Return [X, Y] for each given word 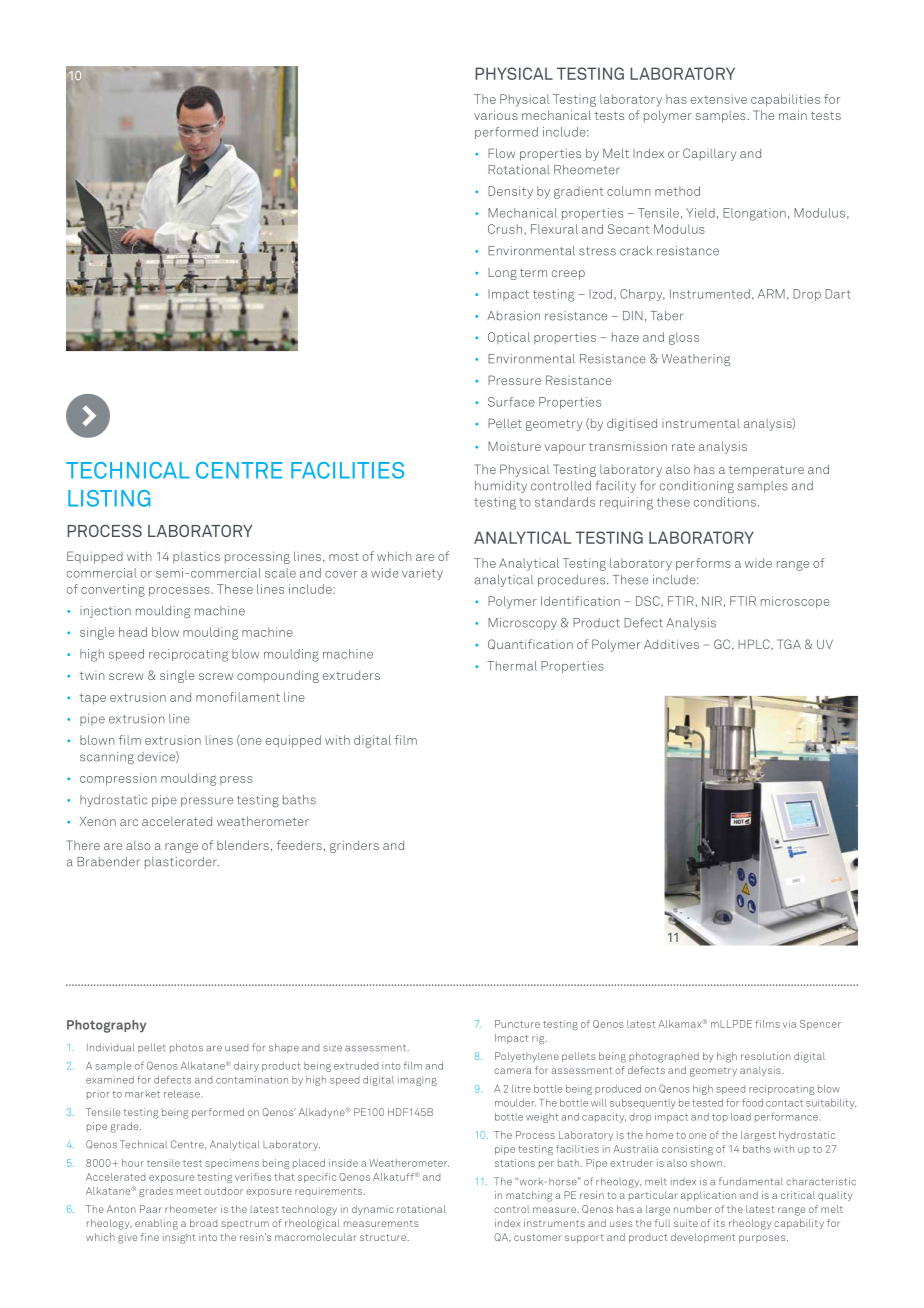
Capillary [709, 154]
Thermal [512, 666]
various [496, 115]
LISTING [109, 498]
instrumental [701, 423]
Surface [511, 402]
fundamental [751, 1181]
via [789, 1024]
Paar [151, 1209]
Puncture [517, 1024]
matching [529, 1196]
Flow [501, 153]
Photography [106, 1026]
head [133, 632]
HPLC [755, 644]
